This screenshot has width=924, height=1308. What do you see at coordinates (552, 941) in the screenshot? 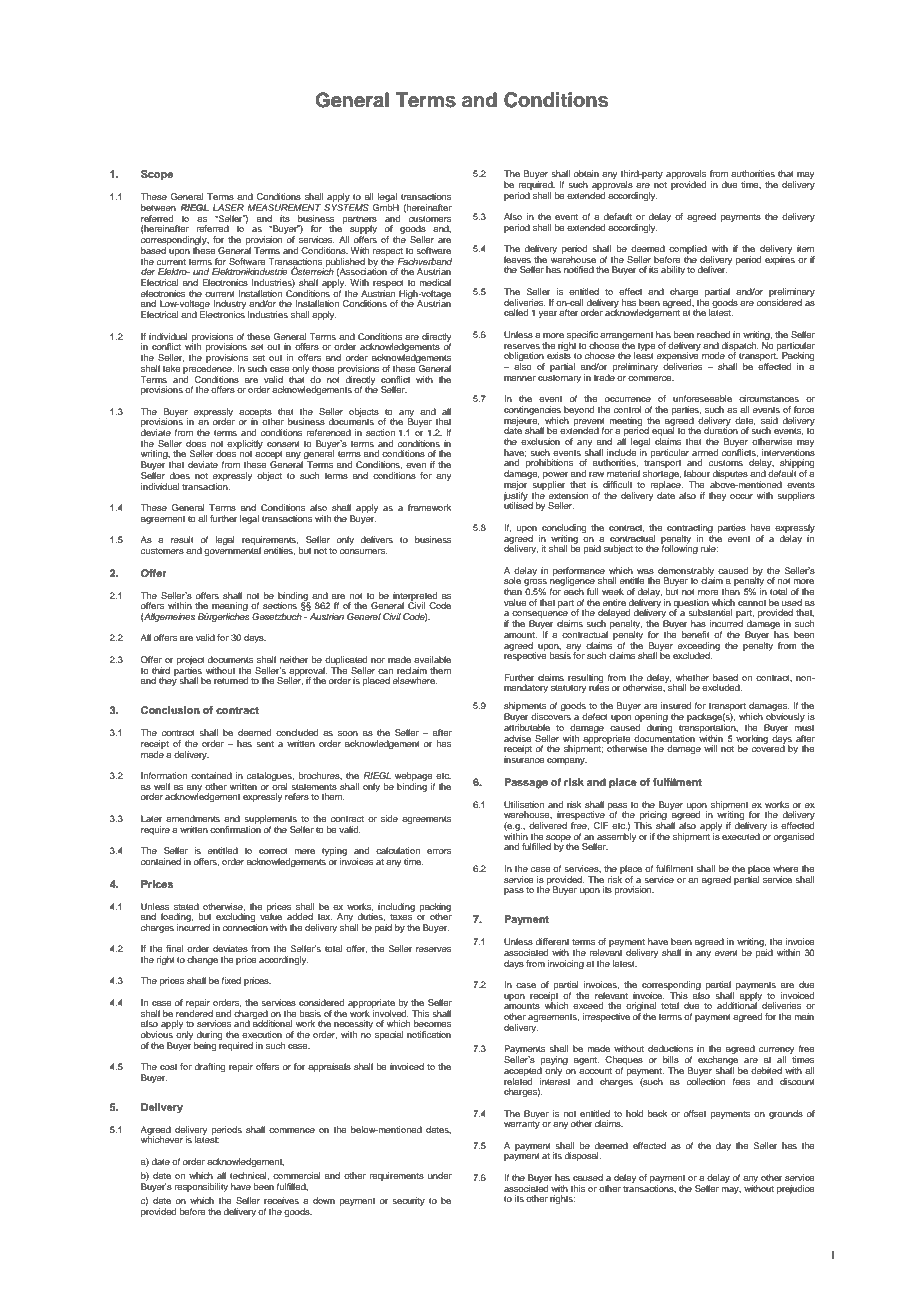
I see `different` at bounding box center [552, 941].
